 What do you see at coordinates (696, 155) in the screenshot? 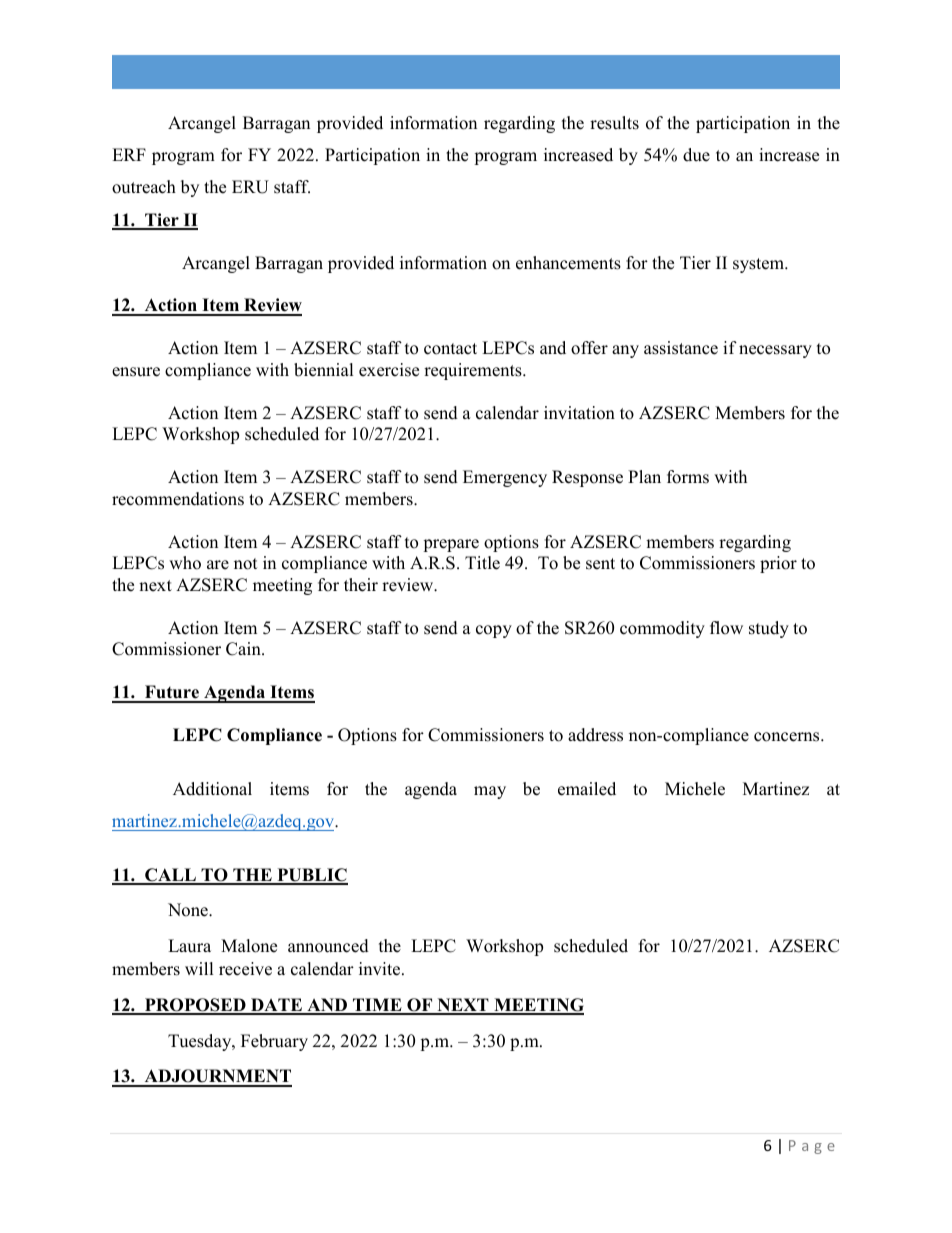
I see `due` at bounding box center [696, 155].
